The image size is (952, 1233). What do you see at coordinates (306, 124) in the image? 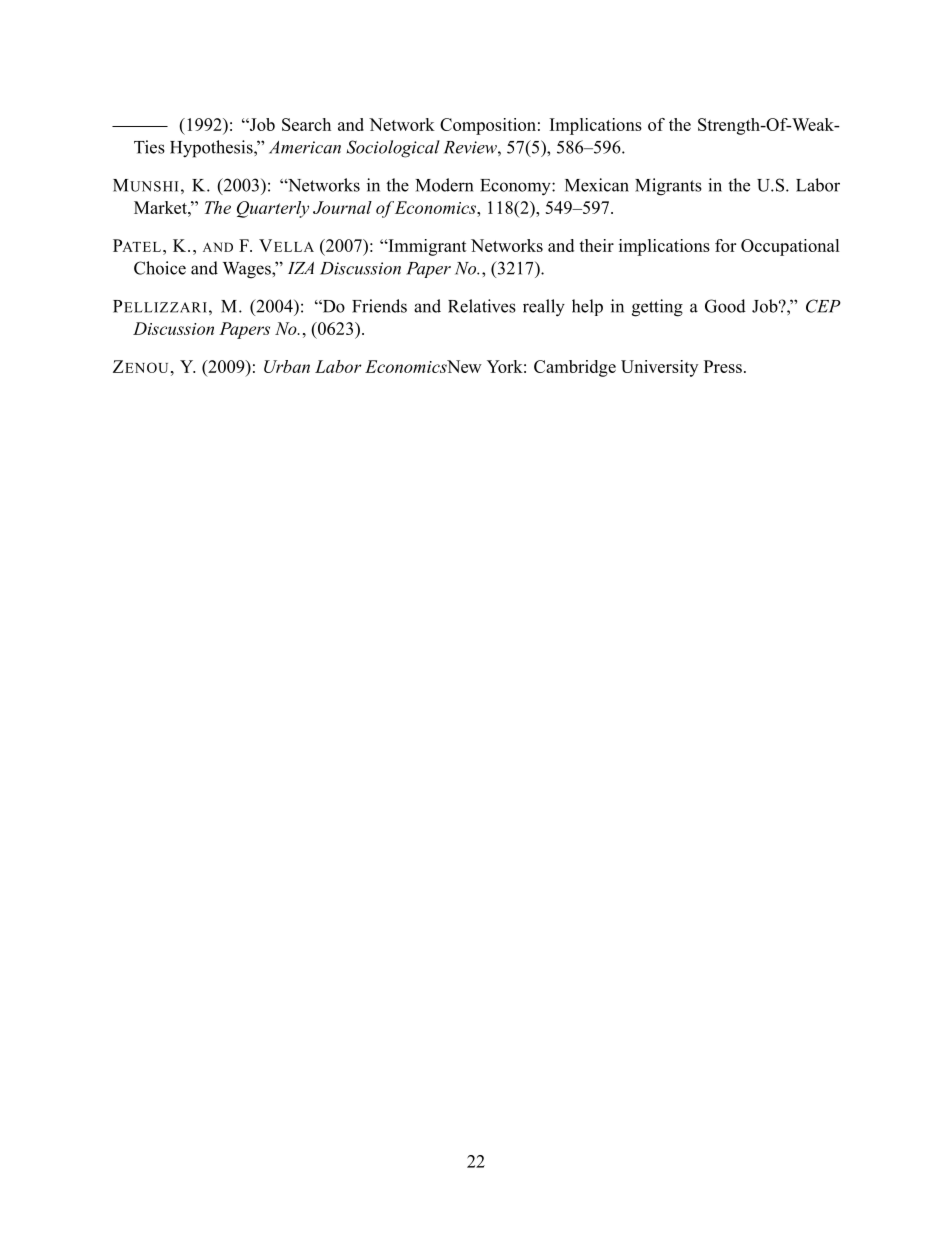
I see `Search` at bounding box center [306, 124].
